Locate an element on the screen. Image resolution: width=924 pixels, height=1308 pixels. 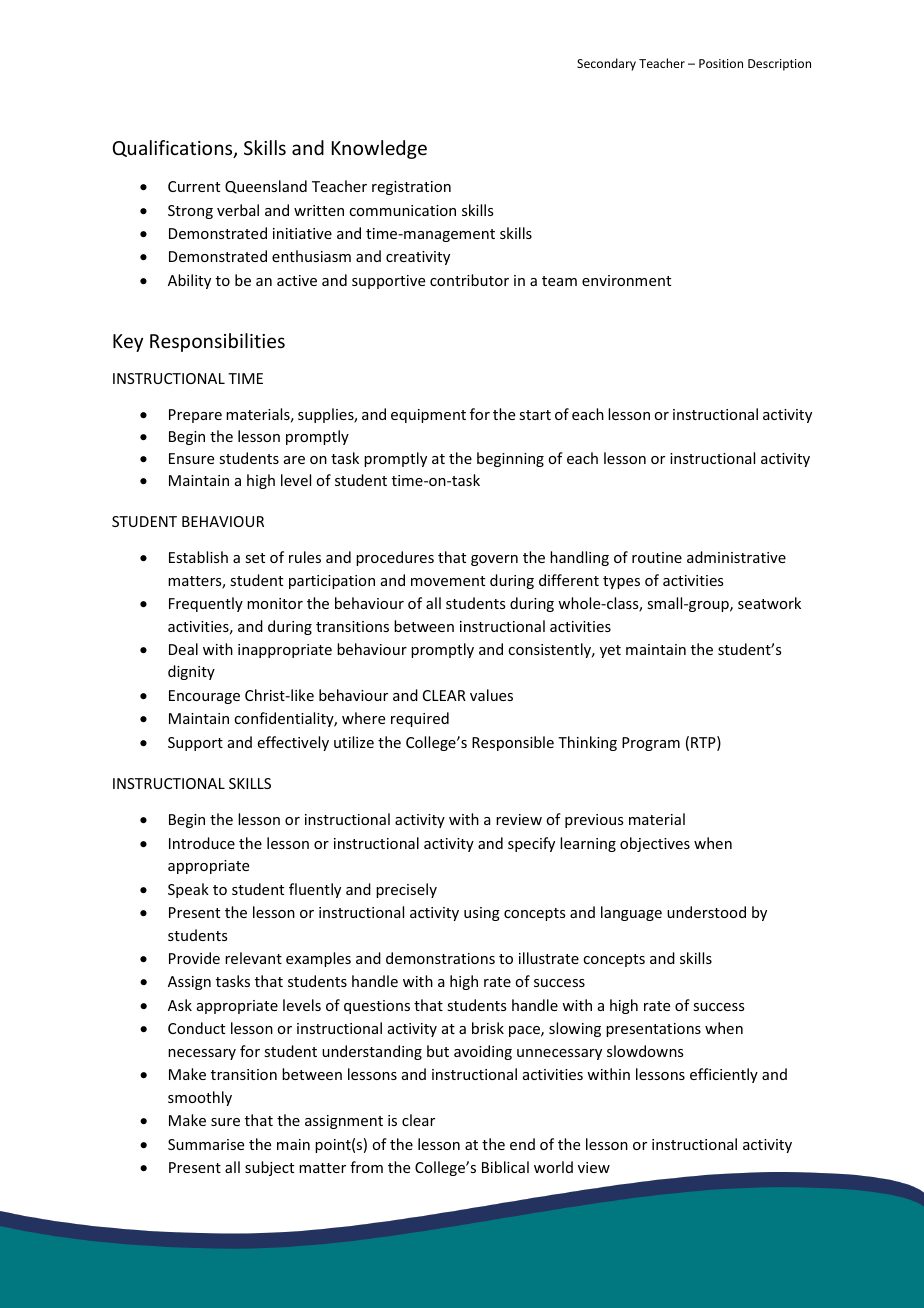
environment is located at coordinates (626, 280).
